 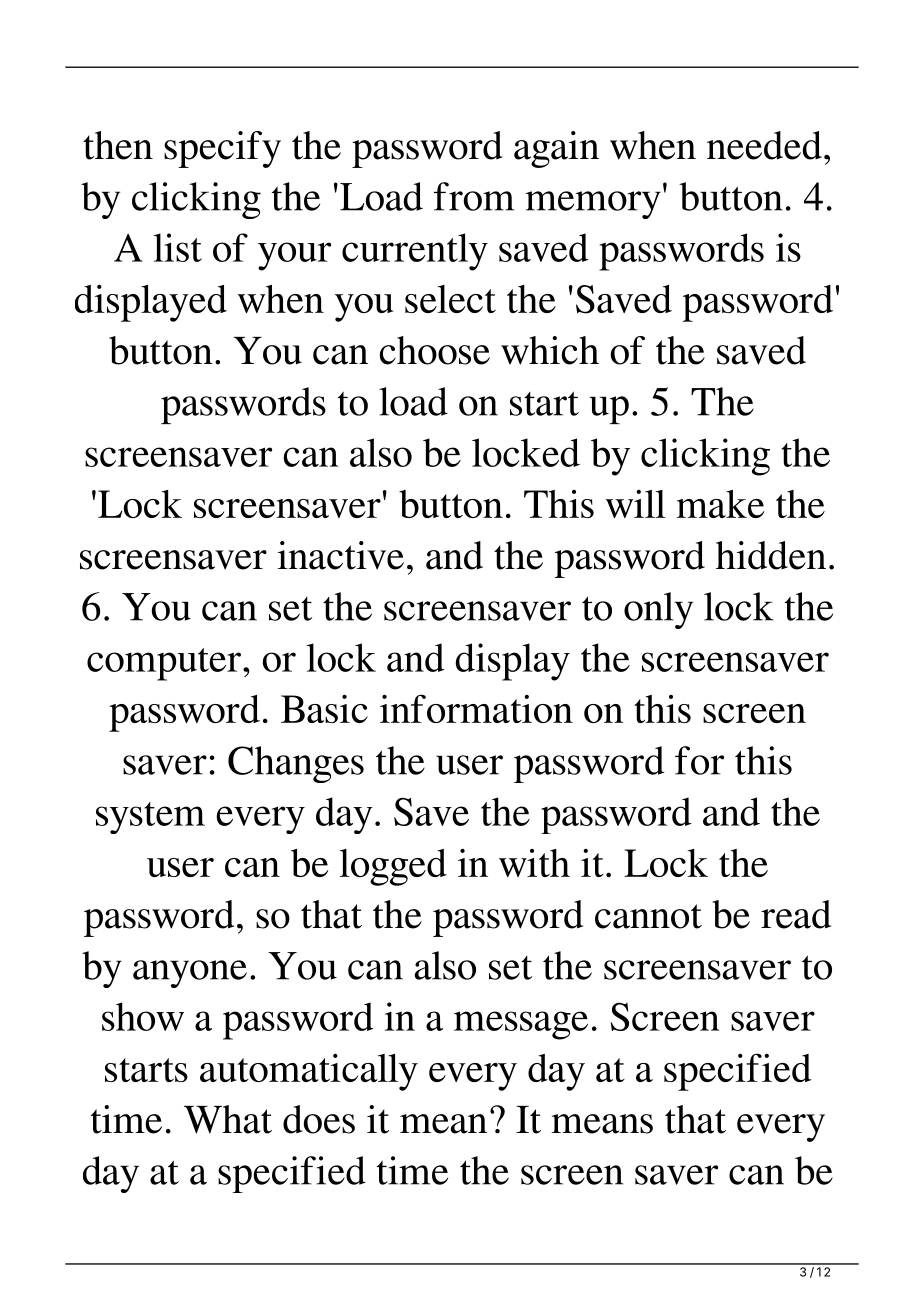 I want to click on inactive, so click(x=340, y=555).
